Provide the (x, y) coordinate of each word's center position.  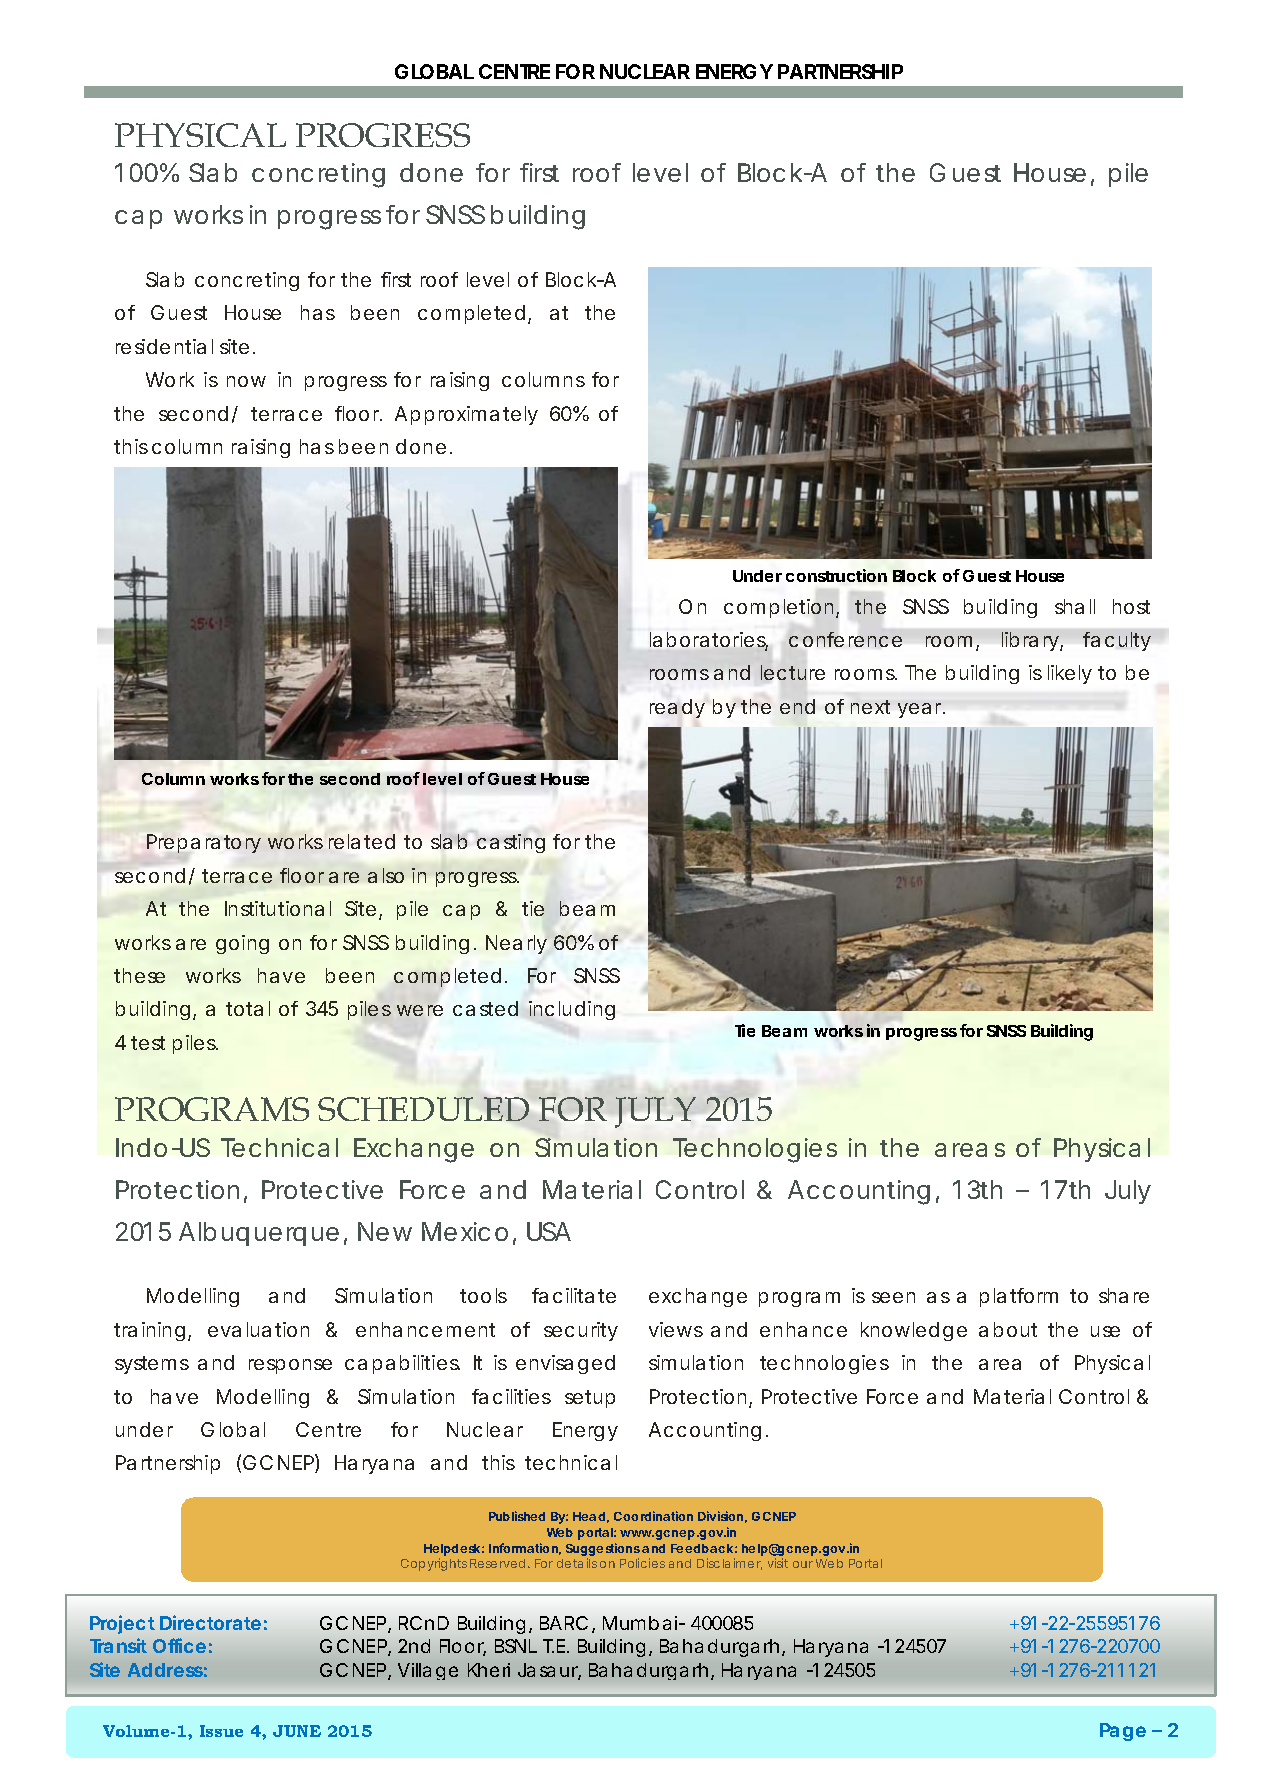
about (1008, 1329)
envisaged (565, 1364)
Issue (221, 1731)
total (248, 1008)
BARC (564, 1623)
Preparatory (204, 843)
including (572, 1010)
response (290, 1366)
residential (164, 346)
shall (1075, 606)
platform (1019, 1297)
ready (677, 708)
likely (1070, 674)
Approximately (466, 415)
